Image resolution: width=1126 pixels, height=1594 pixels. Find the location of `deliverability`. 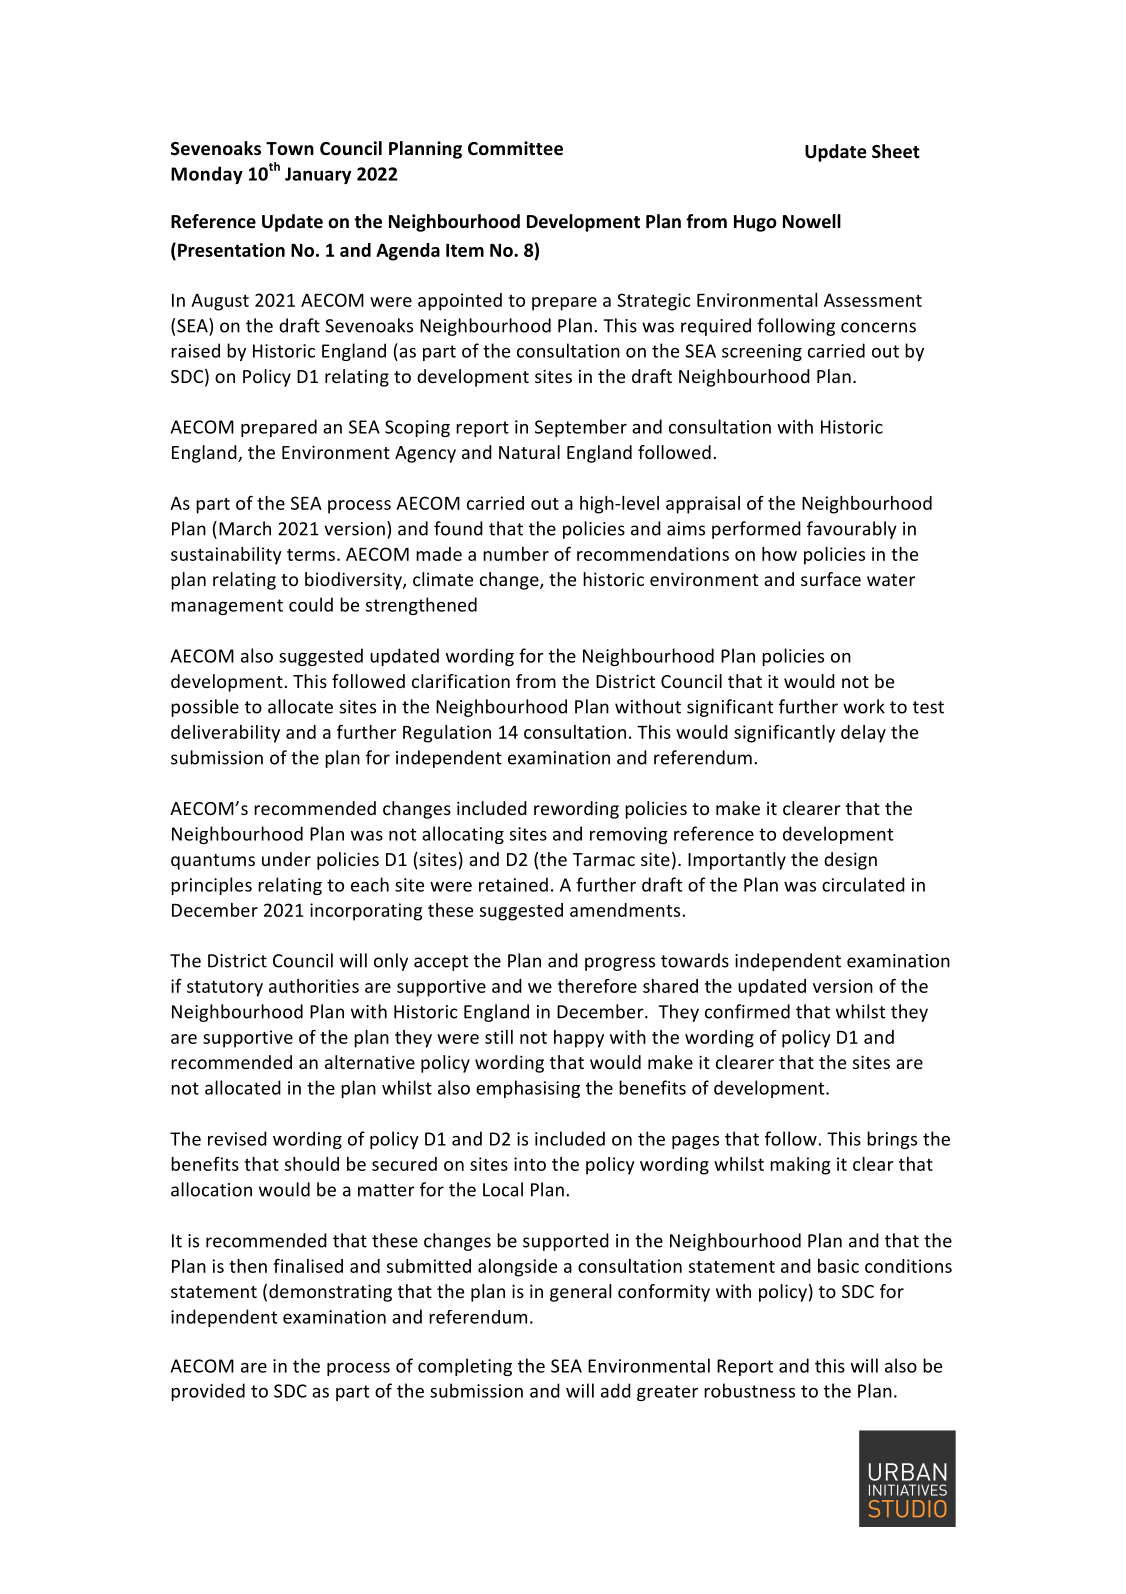

deliverability is located at coordinates (225, 734).
